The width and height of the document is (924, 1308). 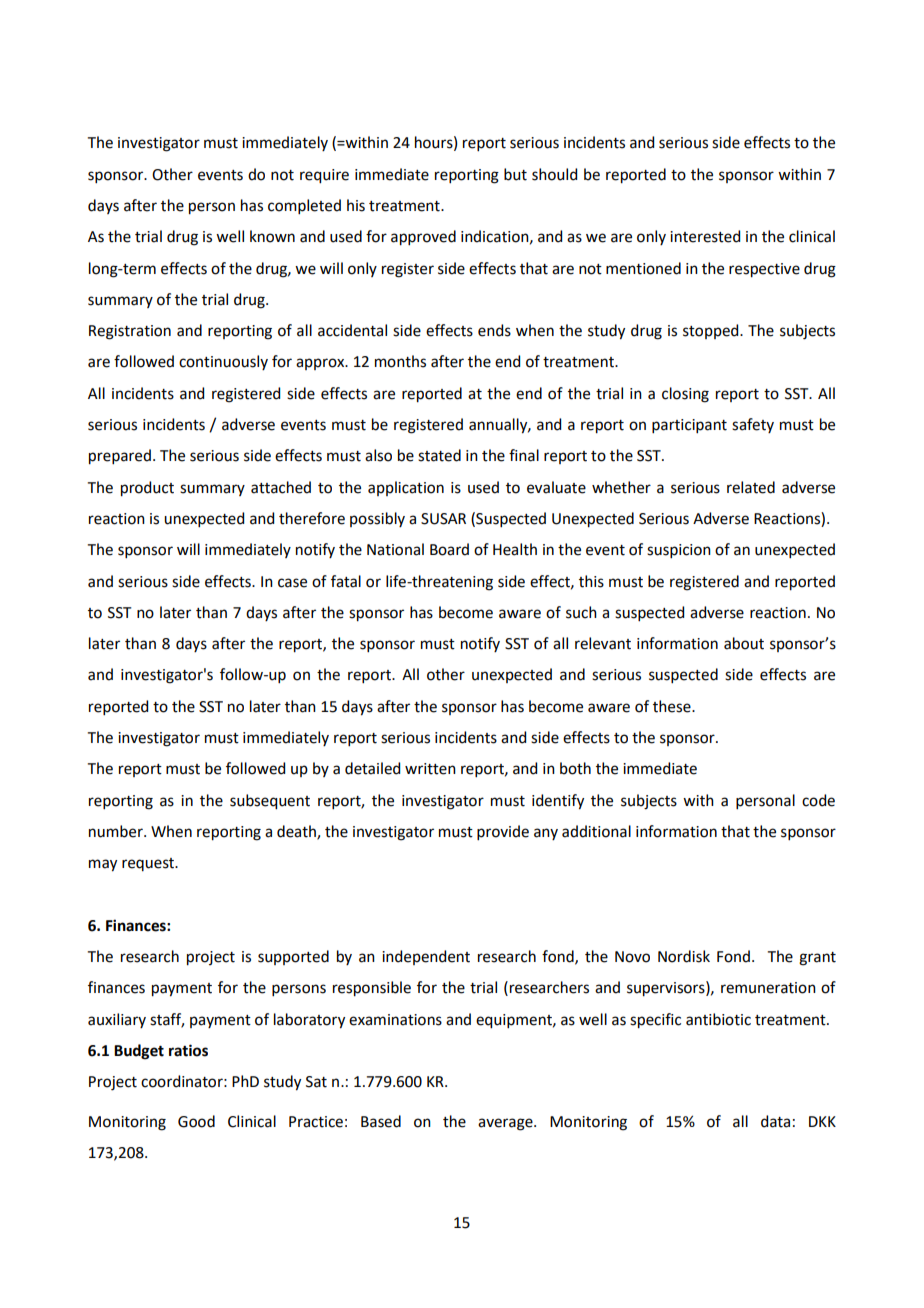 I want to click on stated, so click(x=439, y=455).
